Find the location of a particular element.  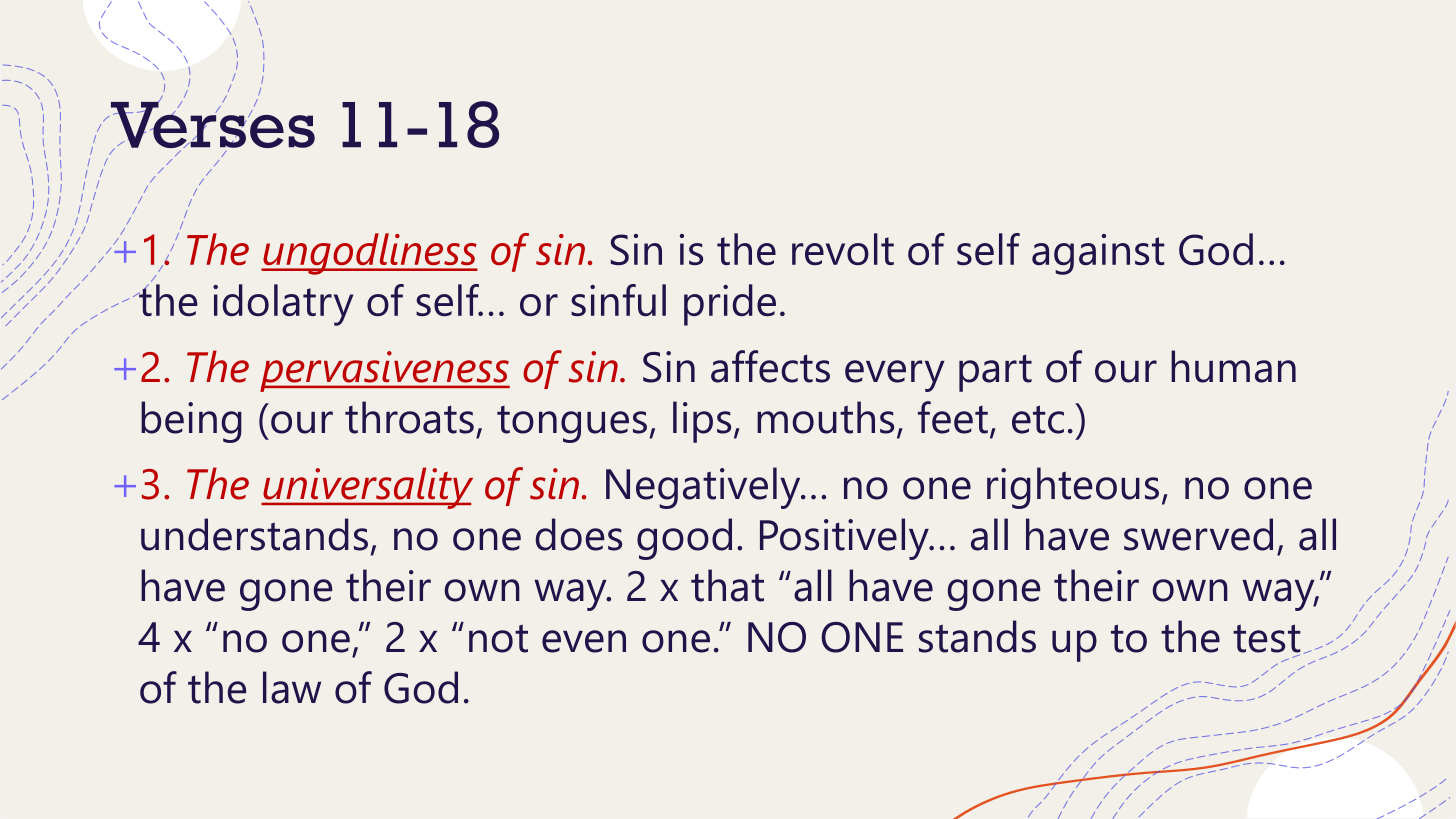

idolatry is located at coordinates (283, 305).
